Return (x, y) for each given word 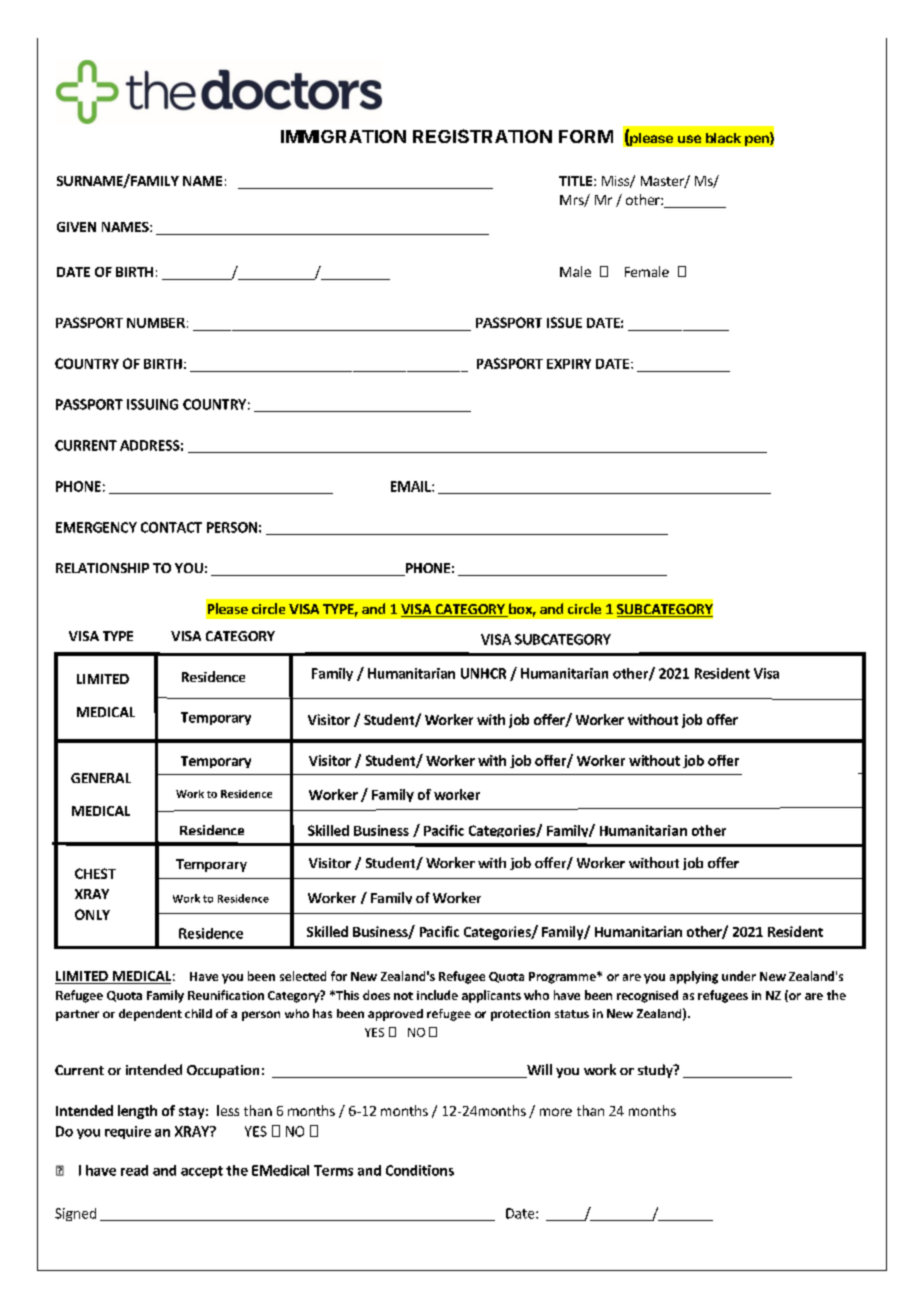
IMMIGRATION (343, 136)
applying (694, 977)
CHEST (95, 873)
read (134, 1170)
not (403, 996)
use (689, 139)
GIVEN (76, 227)
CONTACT (171, 527)
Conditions (420, 1170)
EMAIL (412, 486)
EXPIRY (569, 364)
